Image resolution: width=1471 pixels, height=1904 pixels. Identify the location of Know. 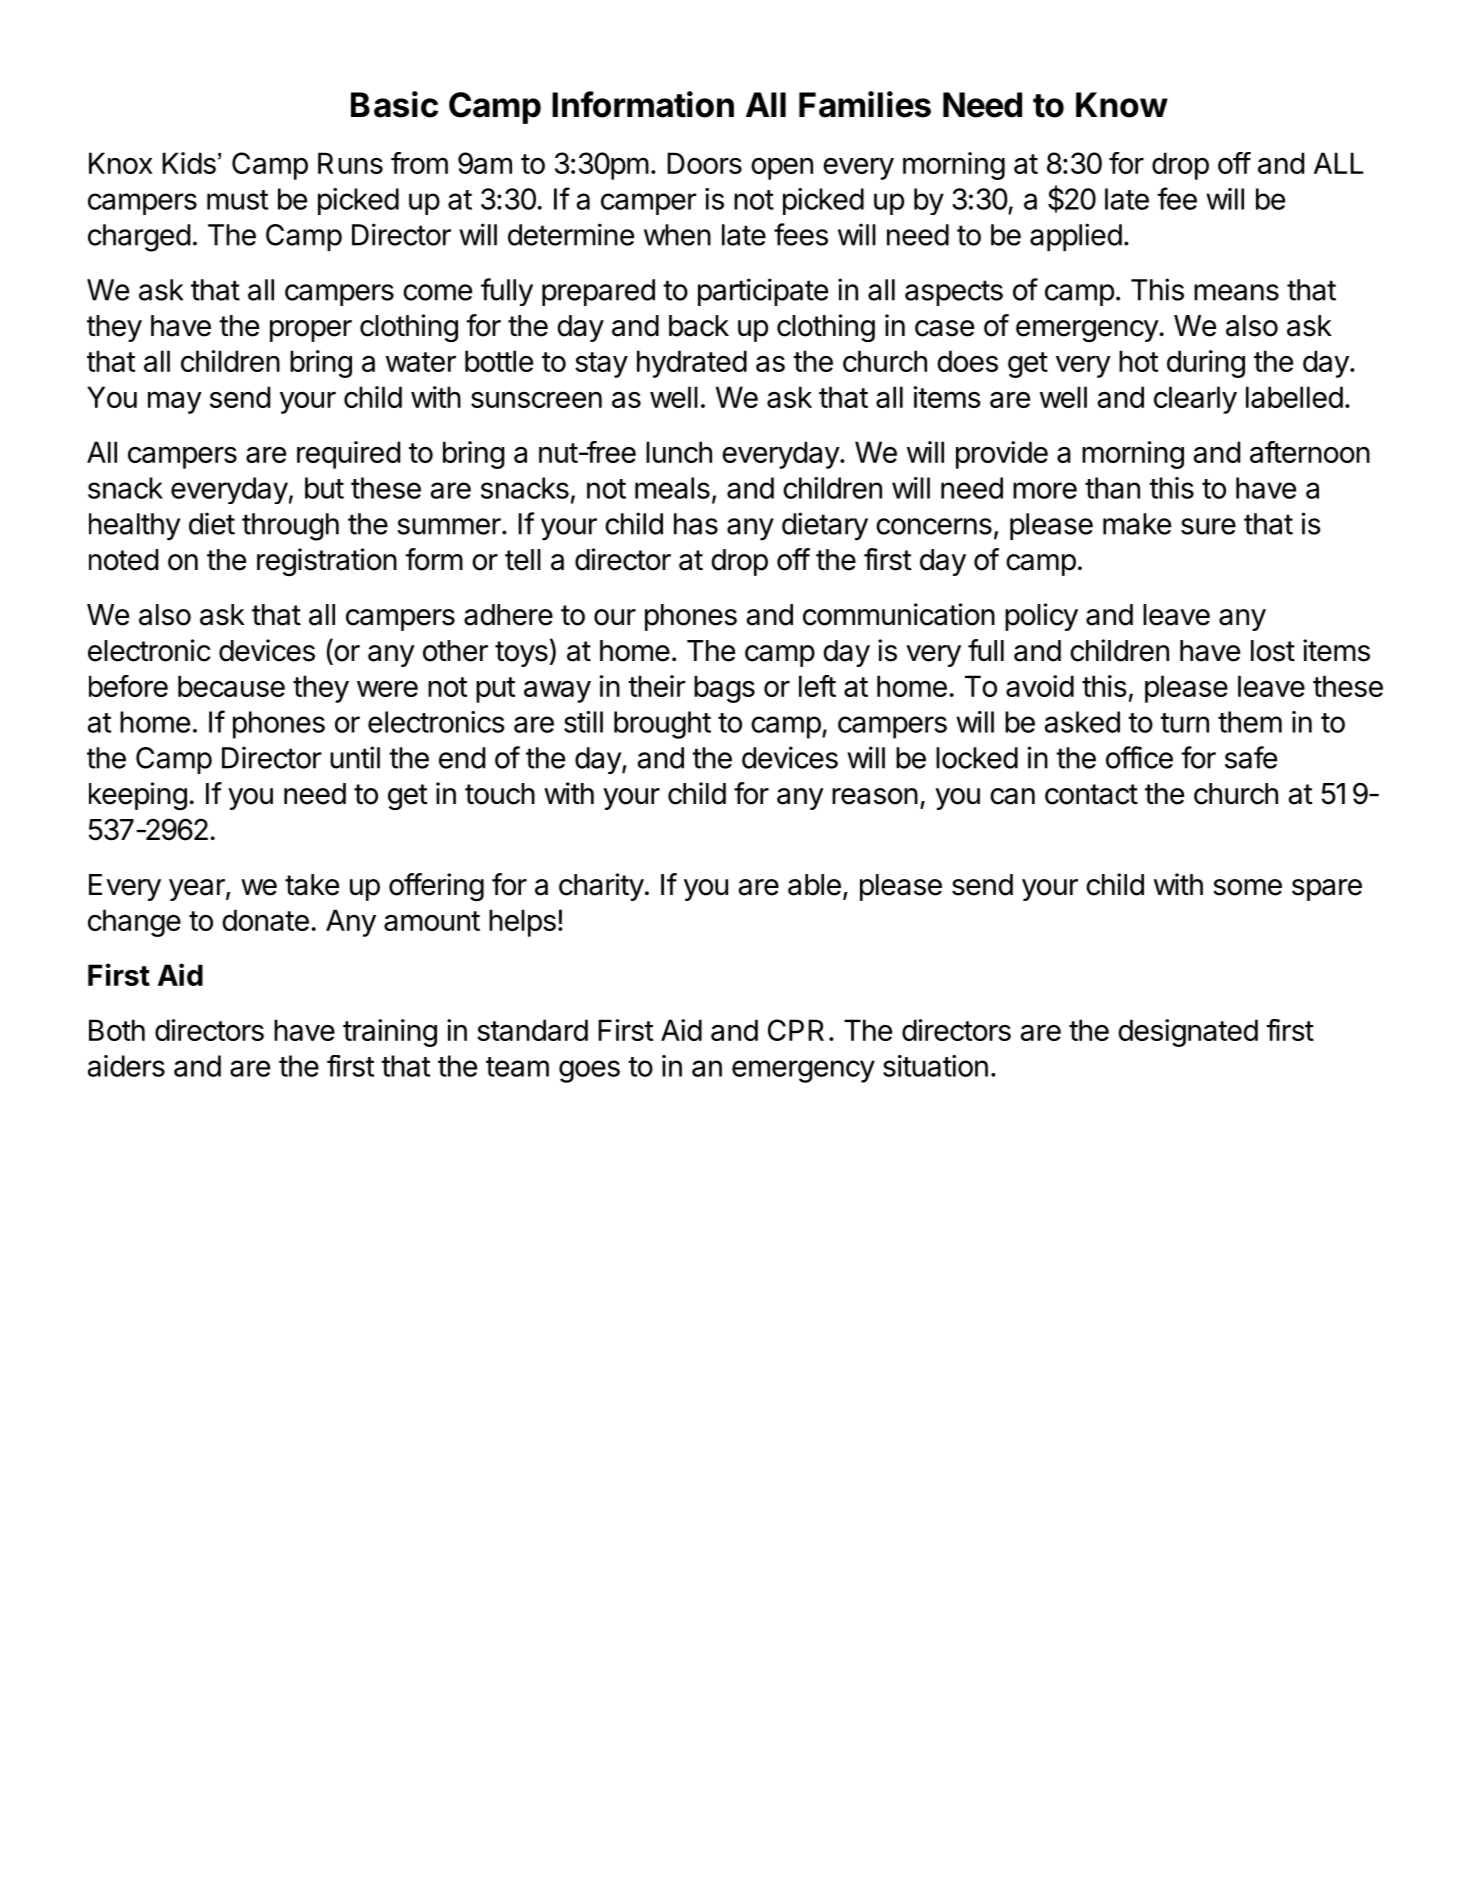
(1122, 105).
